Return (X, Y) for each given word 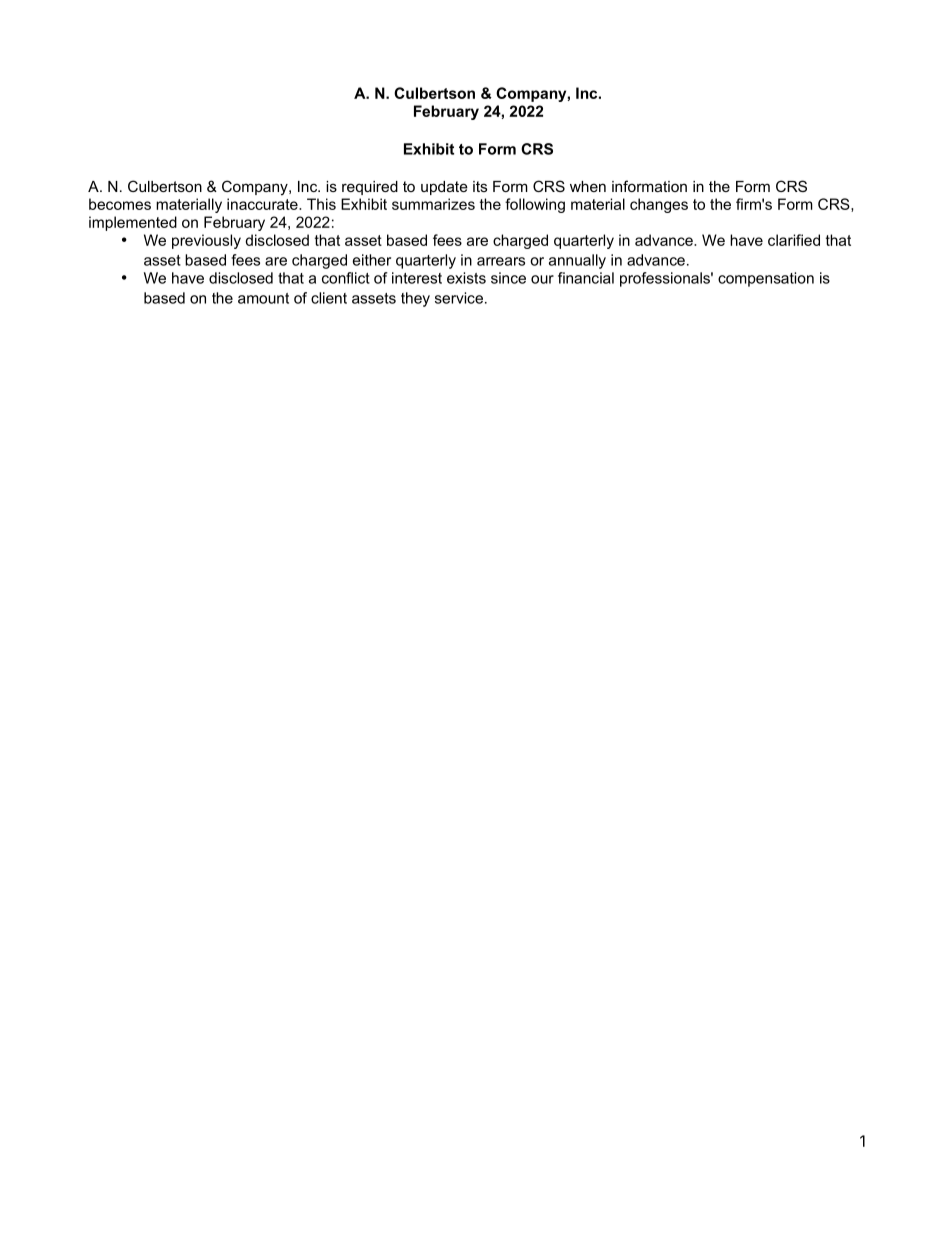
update (444, 188)
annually (577, 261)
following (535, 205)
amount (263, 298)
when (588, 186)
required (370, 188)
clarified (794, 240)
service (459, 298)
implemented (133, 223)
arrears (501, 261)
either (372, 260)
